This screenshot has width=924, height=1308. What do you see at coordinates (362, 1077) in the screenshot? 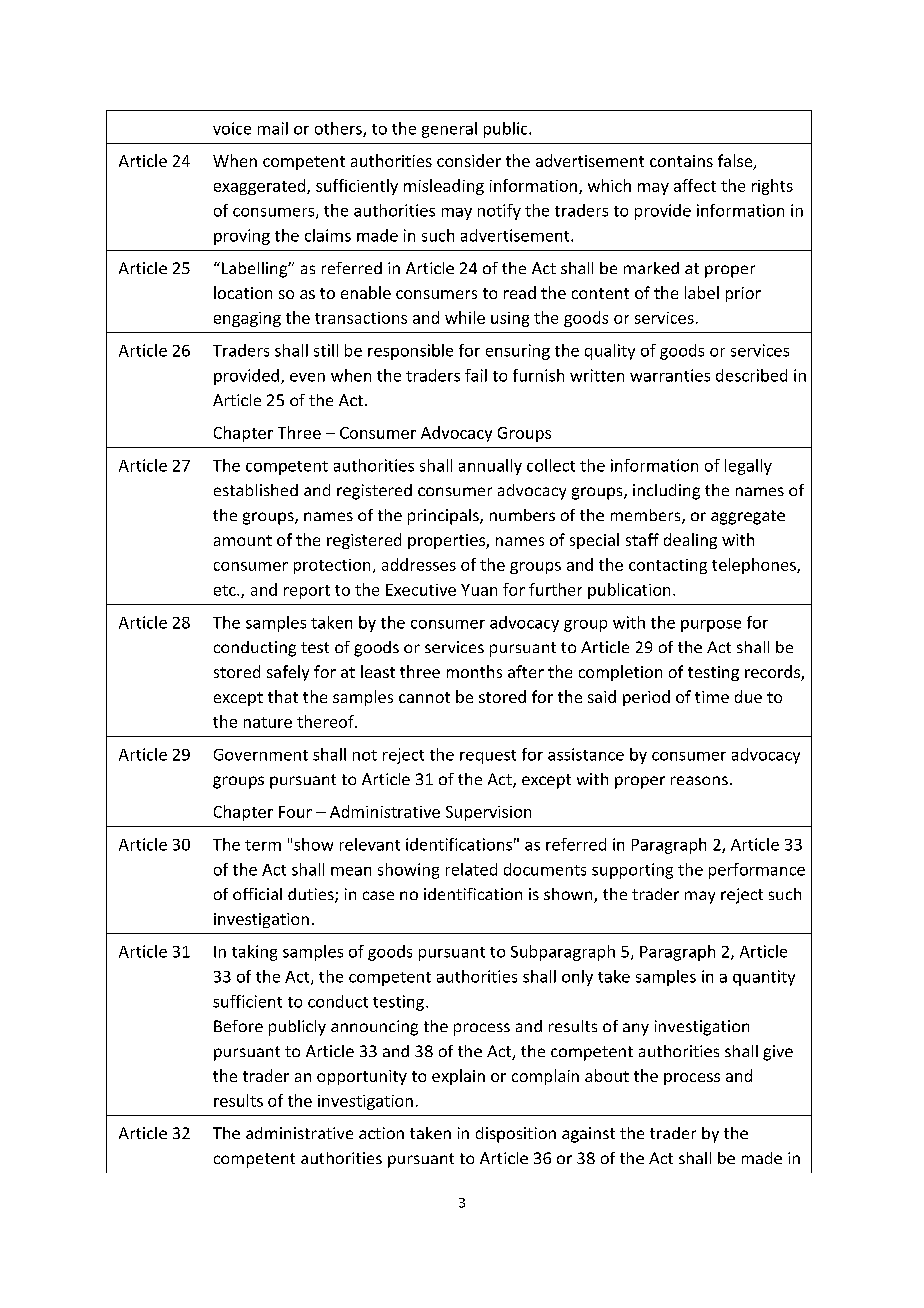
I see `opportunity` at bounding box center [362, 1077].
